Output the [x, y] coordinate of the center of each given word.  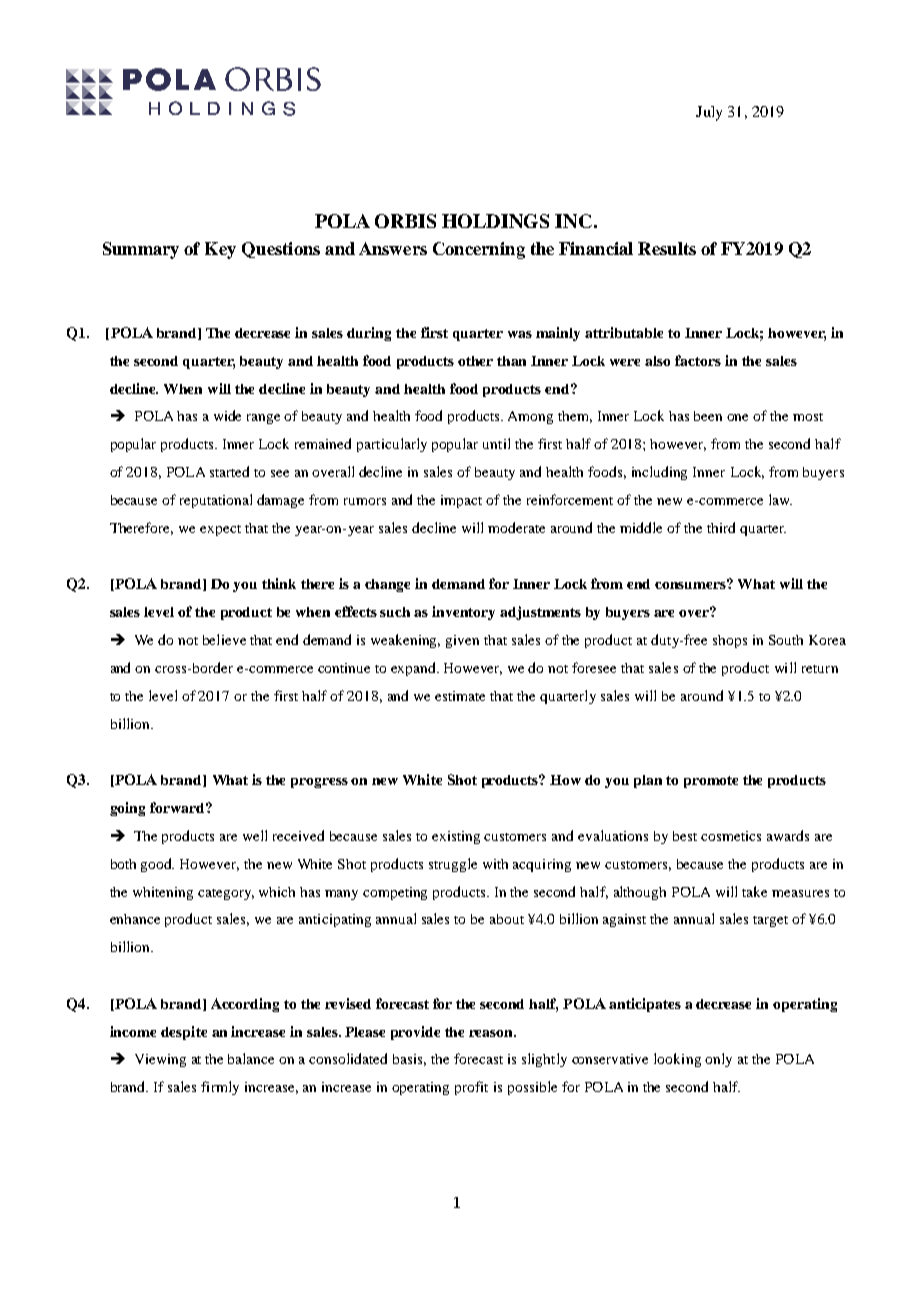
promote [711, 782]
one [737, 417]
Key [220, 250]
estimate [460, 696]
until [496, 443]
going [127, 809]
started [229, 471]
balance [251, 1058]
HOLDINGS [495, 221]
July [709, 113]
